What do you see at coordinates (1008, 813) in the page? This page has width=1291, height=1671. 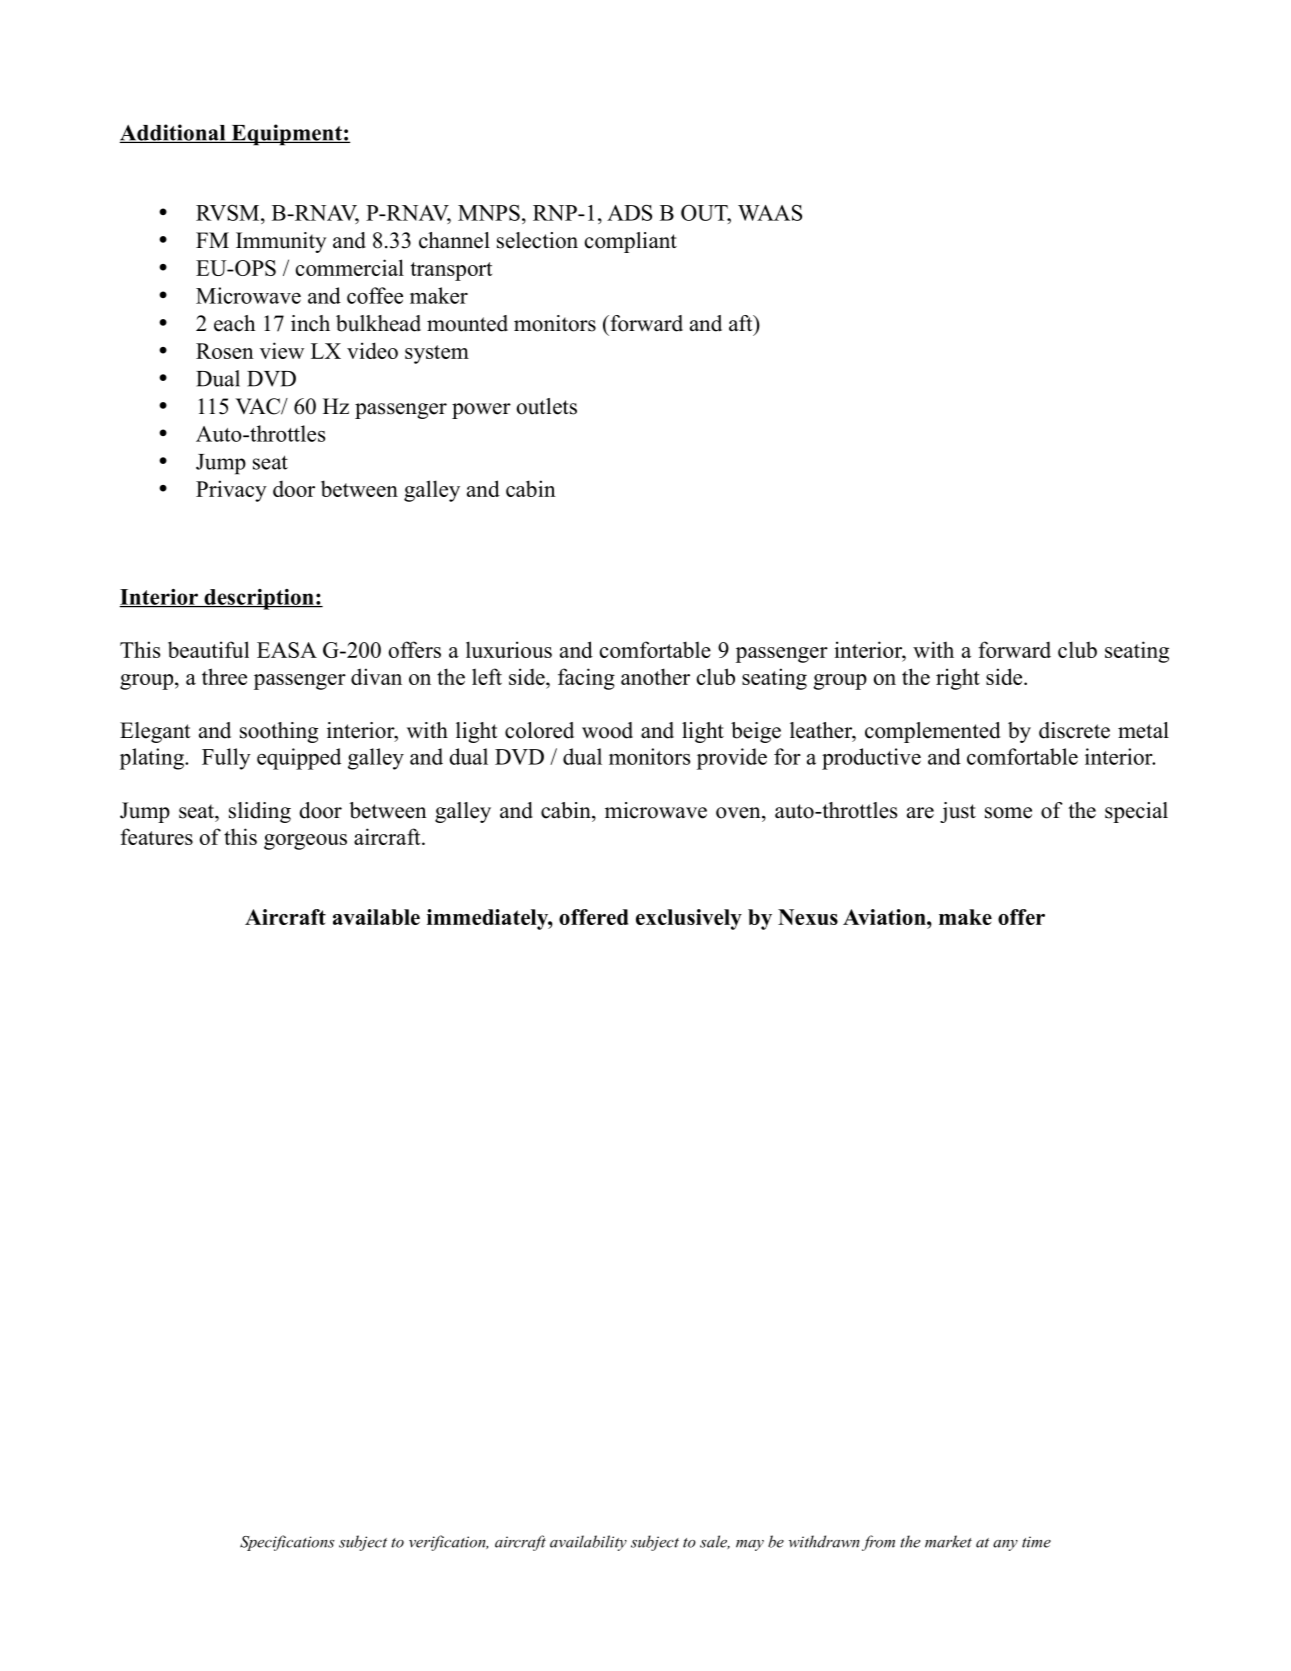 I see `some` at bounding box center [1008, 813].
